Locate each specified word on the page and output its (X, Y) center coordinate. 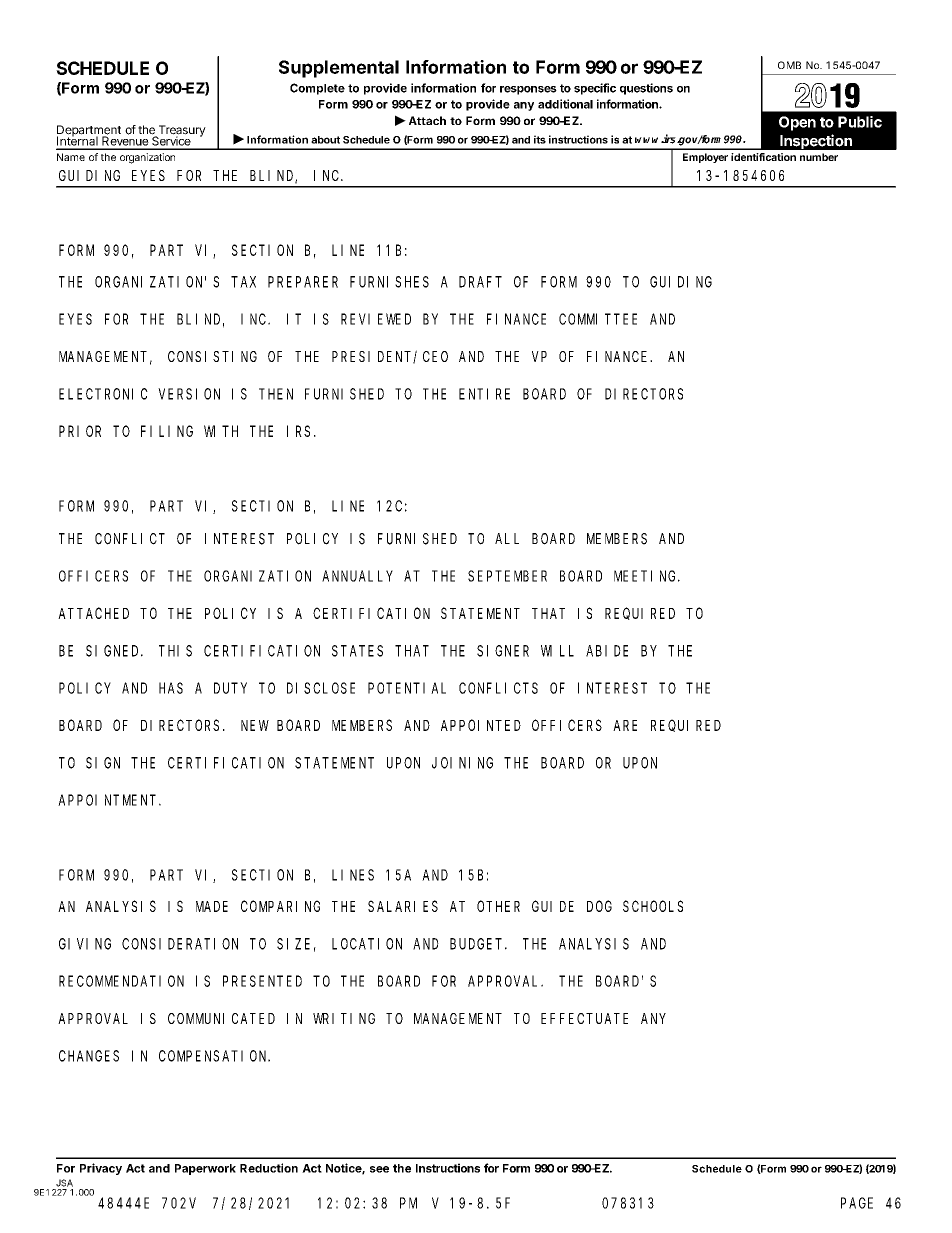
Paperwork (205, 1169)
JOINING (462, 763)
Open (797, 123)
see (379, 1169)
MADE (212, 906)
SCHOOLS (653, 906)
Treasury (181, 132)
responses (528, 90)
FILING (167, 431)
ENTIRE (484, 394)
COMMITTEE (598, 319)
